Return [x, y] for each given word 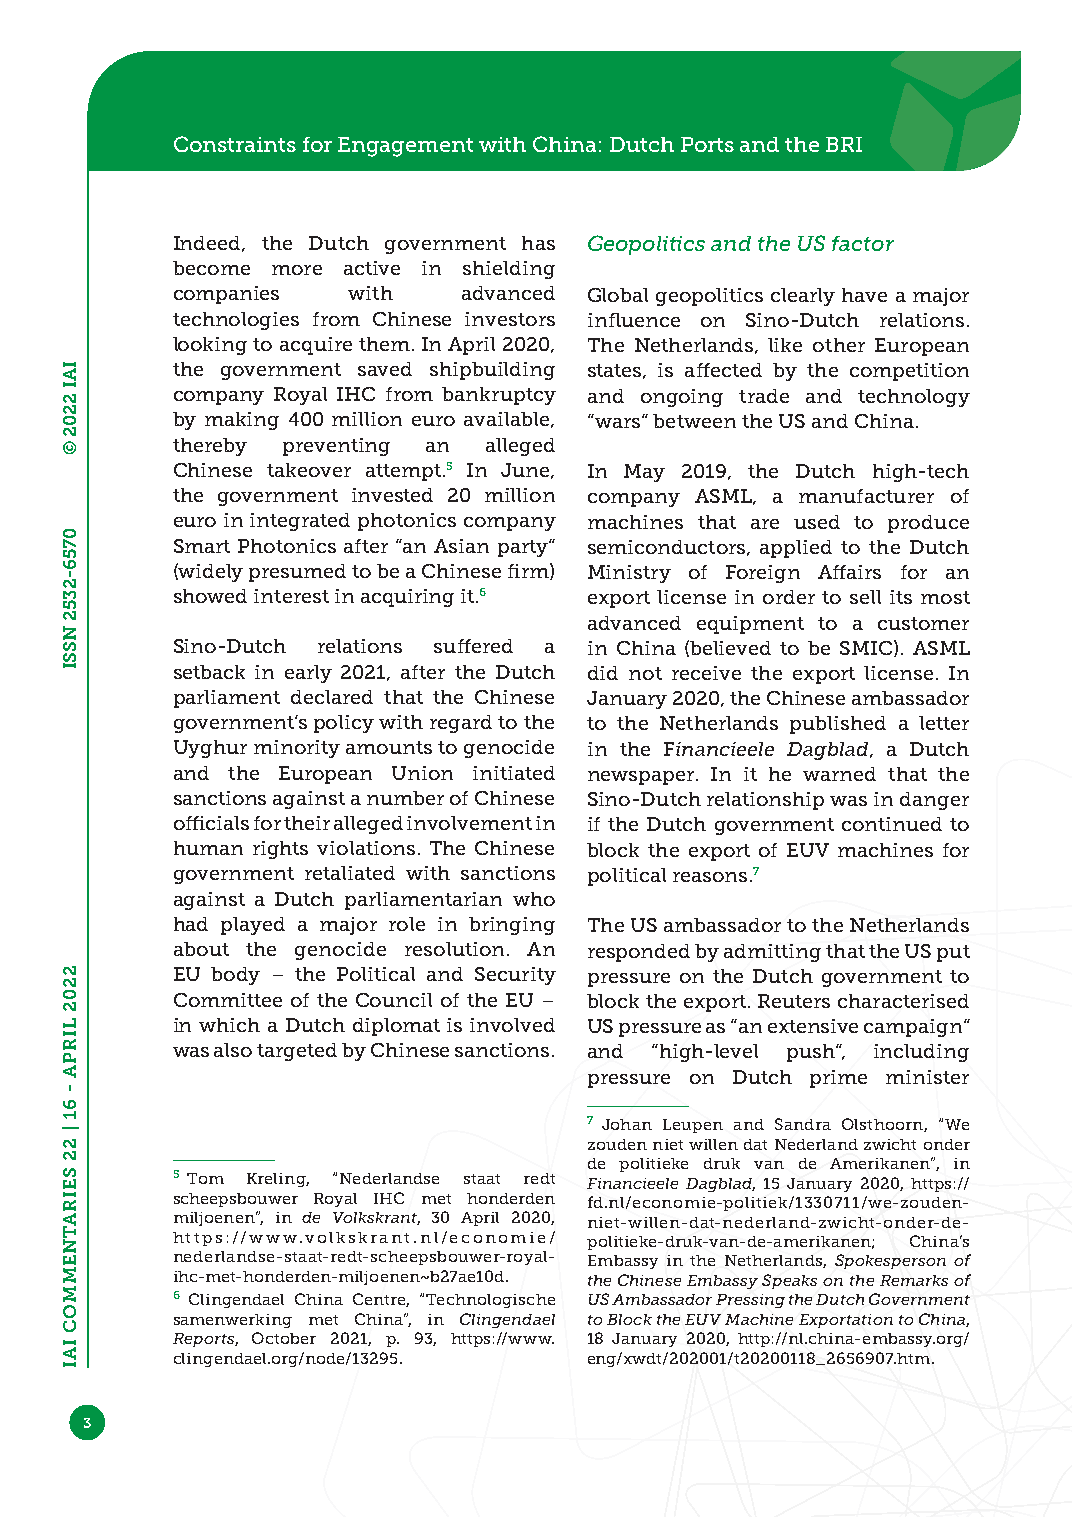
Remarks [914, 1280]
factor [863, 243]
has [538, 243]
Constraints [235, 144]
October [284, 1338]
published [838, 725]
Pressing [750, 1301]
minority [297, 749]
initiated [514, 773]
